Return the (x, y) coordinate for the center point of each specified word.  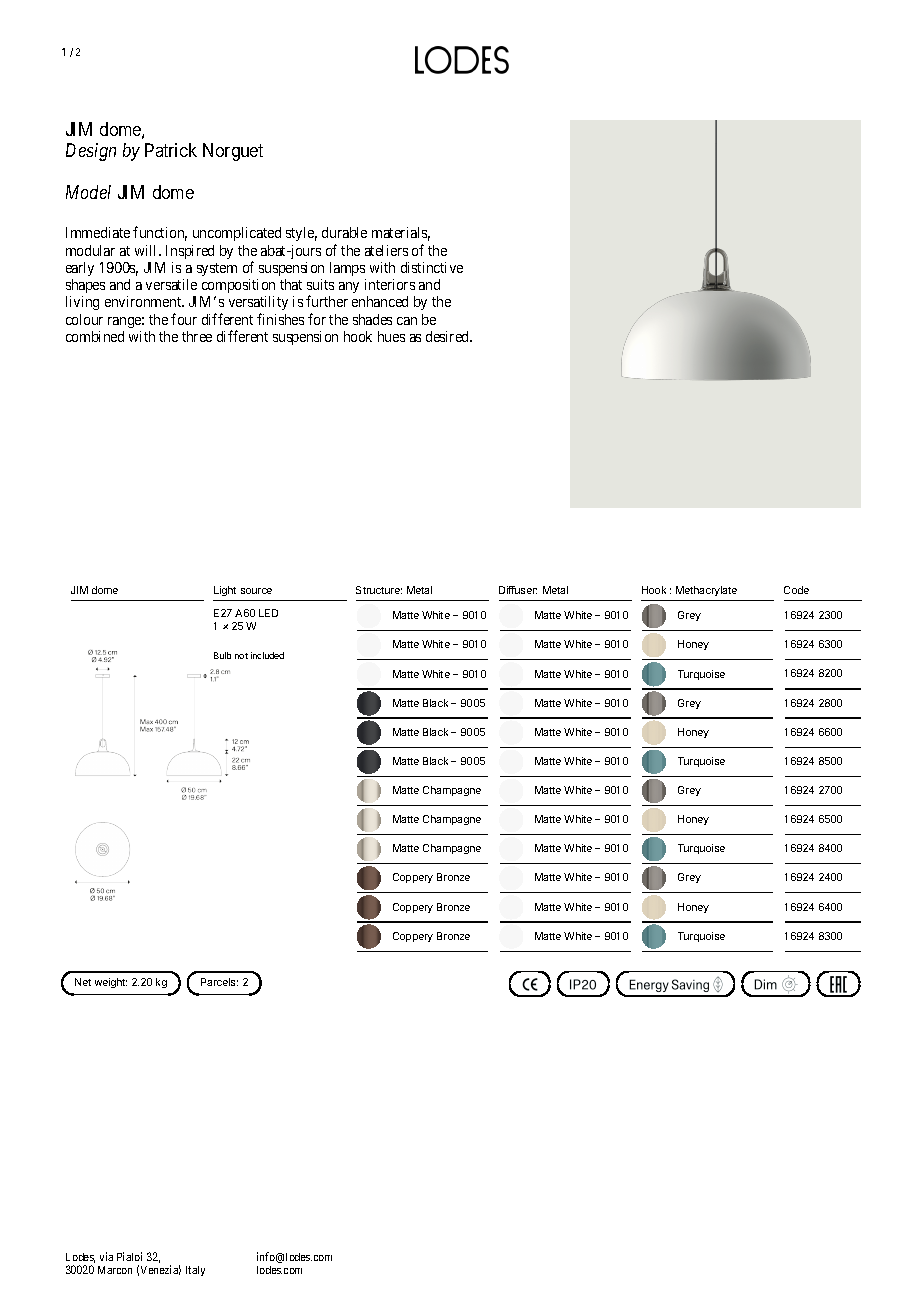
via (106, 1256)
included (267, 655)
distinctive (432, 267)
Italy (195, 1271)
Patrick (171, 150)
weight (111, 983)
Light (225, 591)
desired (449, 336)
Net (83, 982)
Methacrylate (706, 591)
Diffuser (518, 590)
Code (796, 590)
